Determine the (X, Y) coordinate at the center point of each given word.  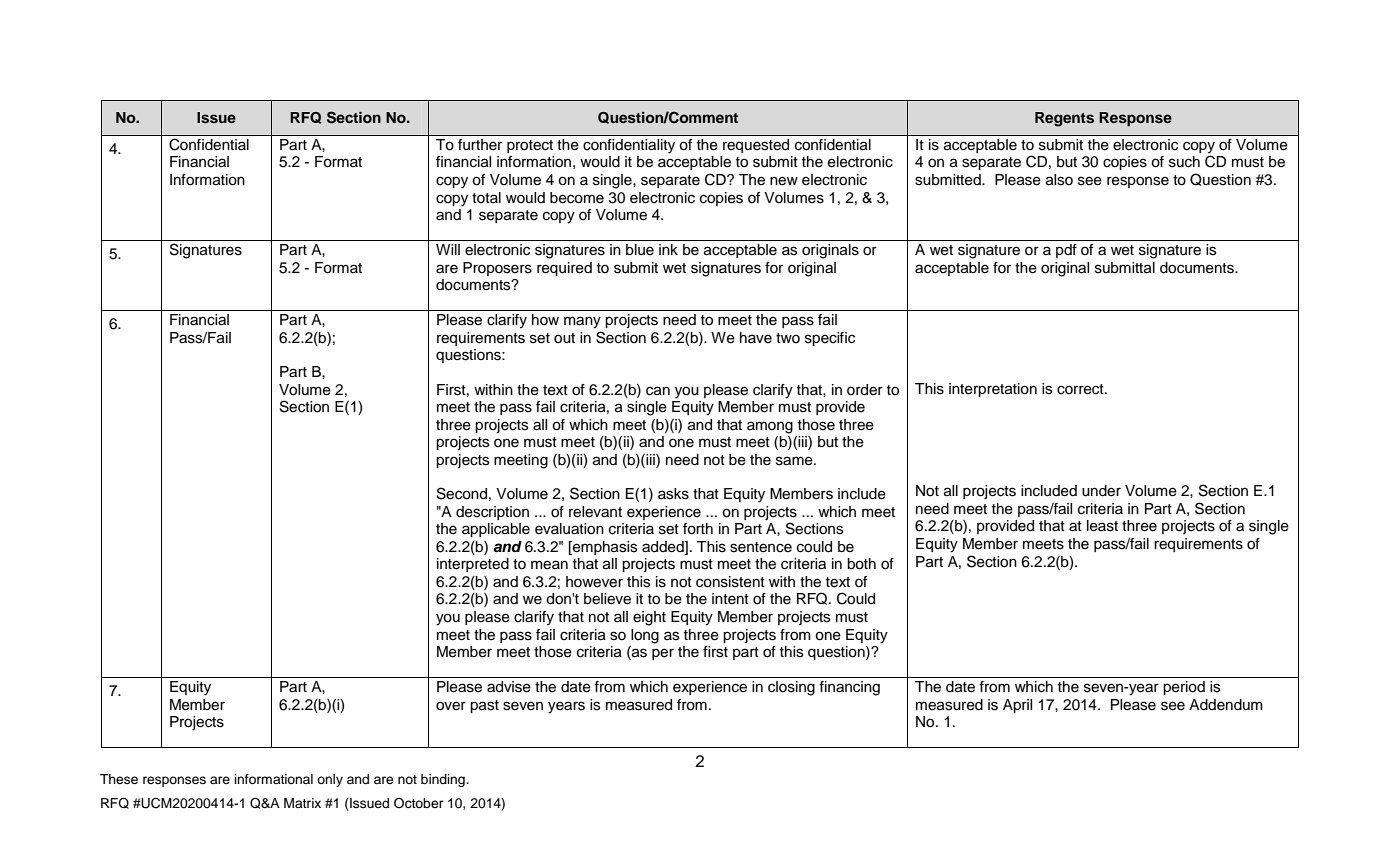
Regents (1064, 119)
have (756, 338)
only (330, 780)
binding (444, 780)
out (564, 338)
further (480, 144)
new (784, 181)
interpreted (473, 565)
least (1102, 526)
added (664, 547)
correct (1081, 389)
